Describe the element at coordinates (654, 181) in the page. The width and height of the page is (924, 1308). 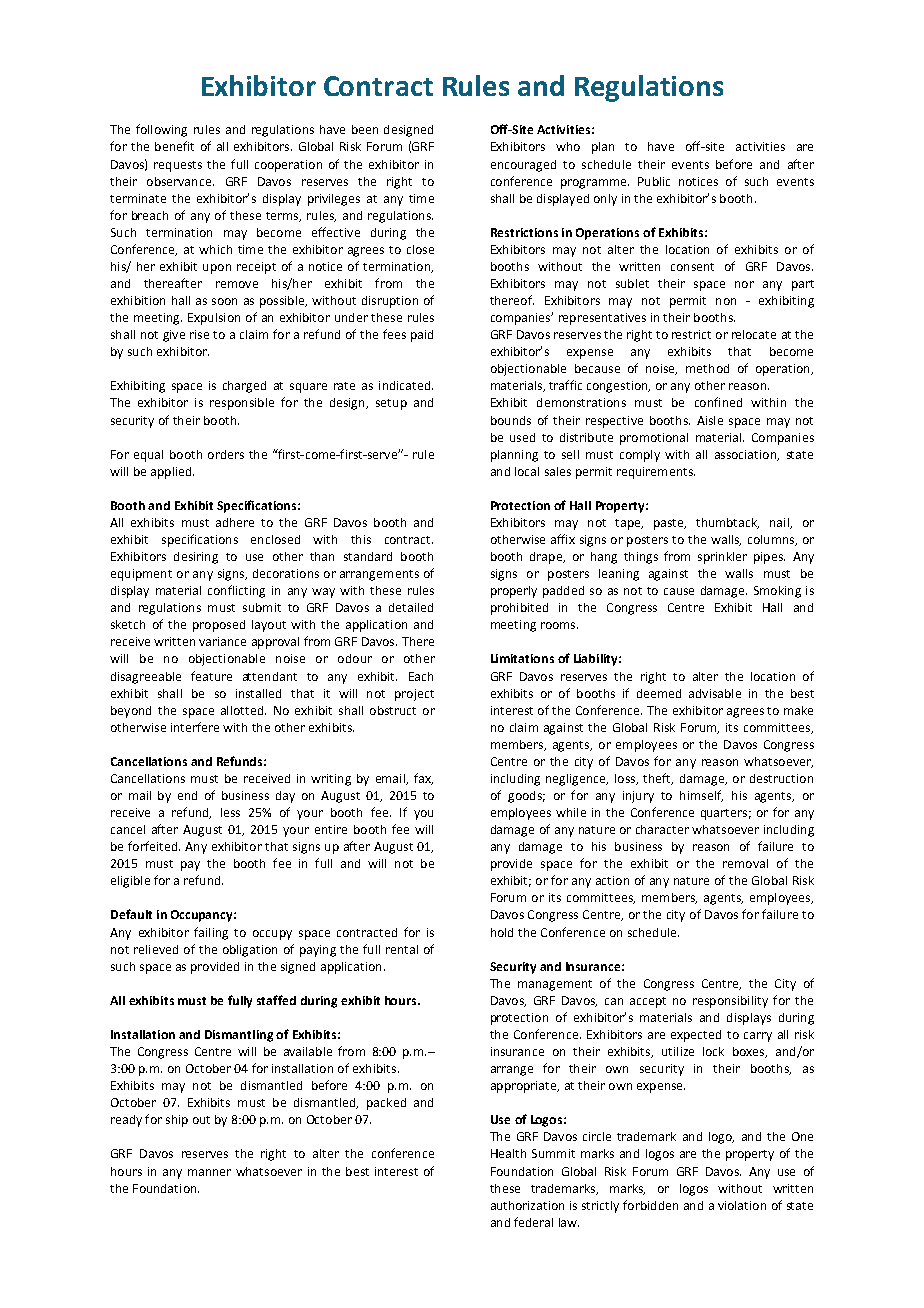
I see `Public` at that location.
